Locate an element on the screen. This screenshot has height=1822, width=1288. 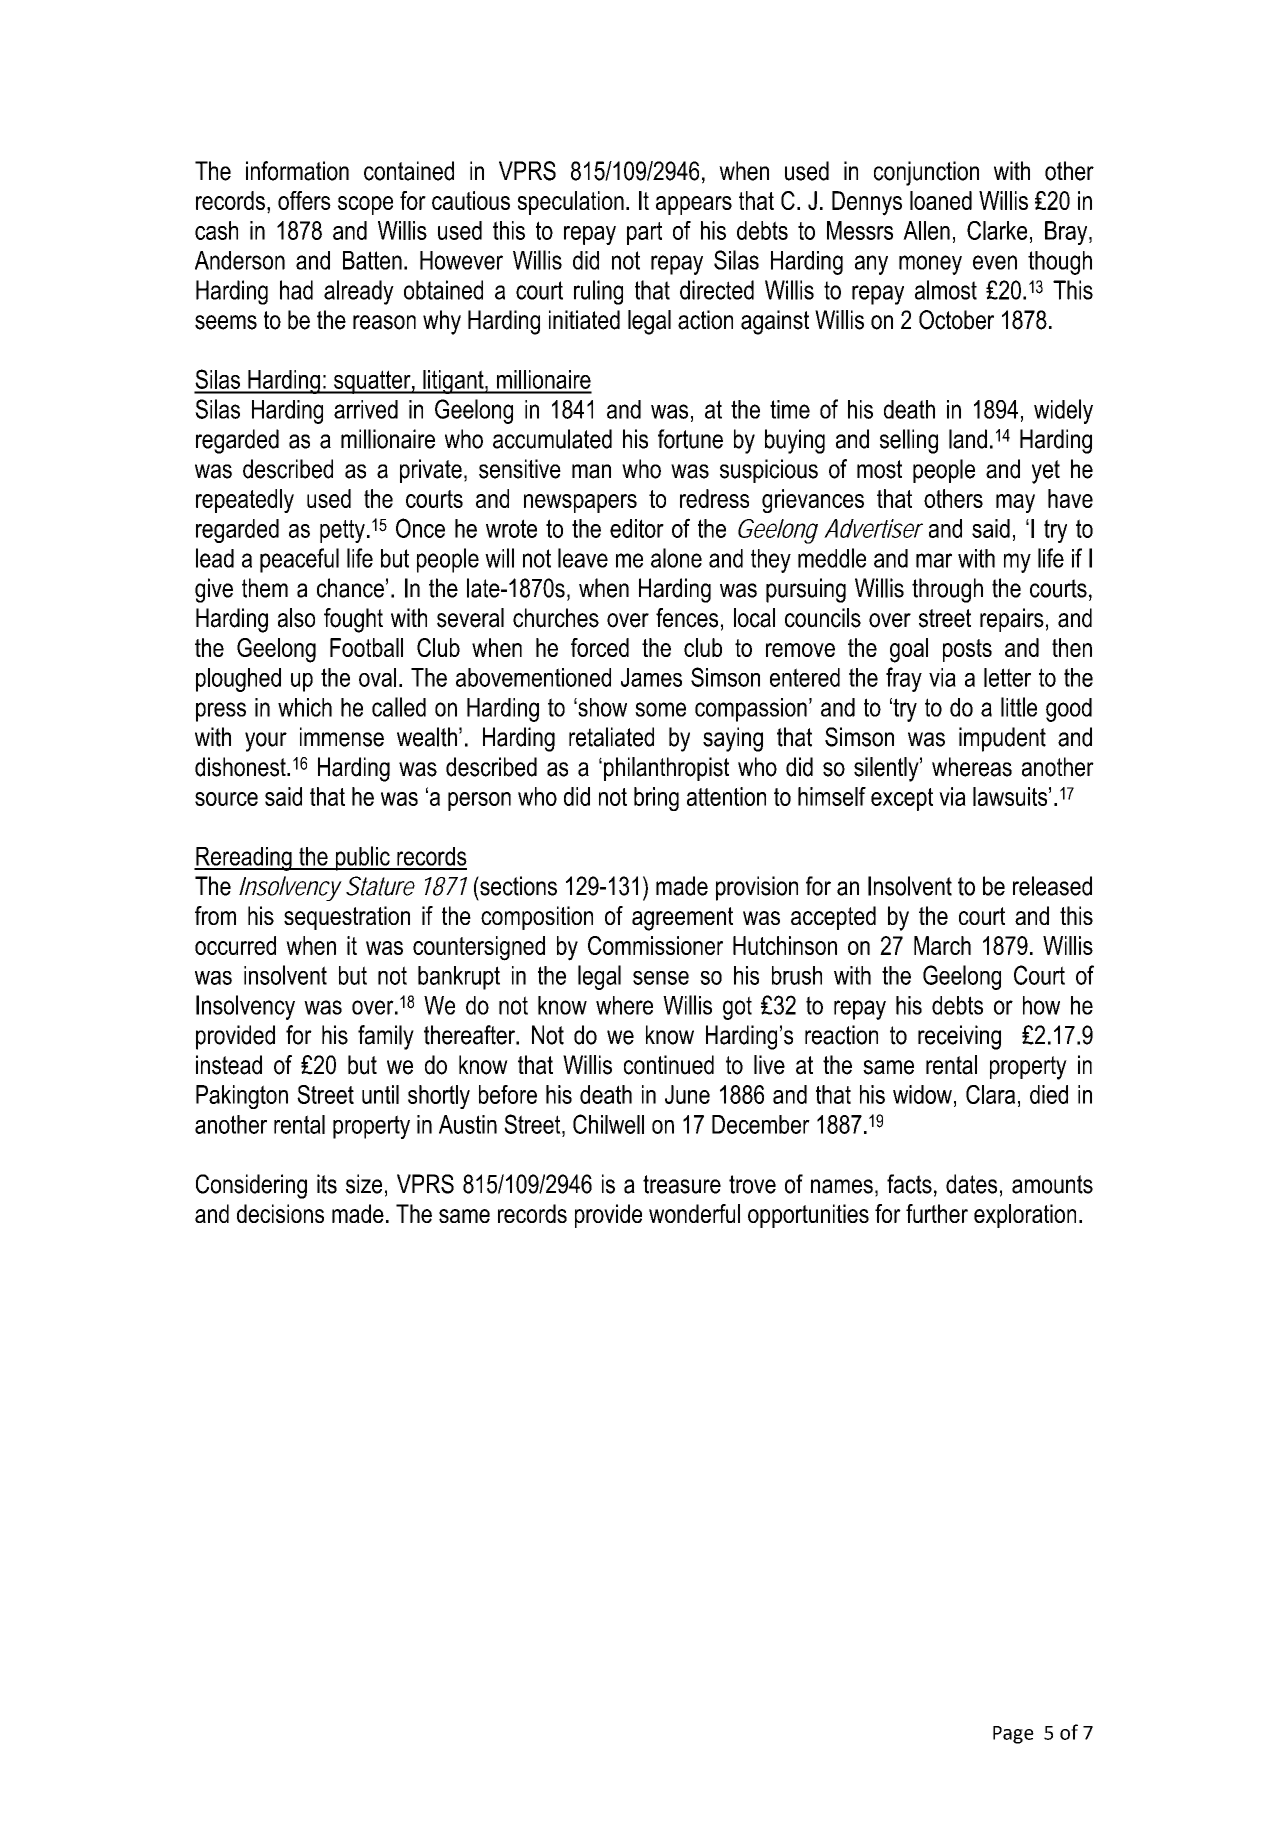
Clarke is located at coordinates (997, 230).
